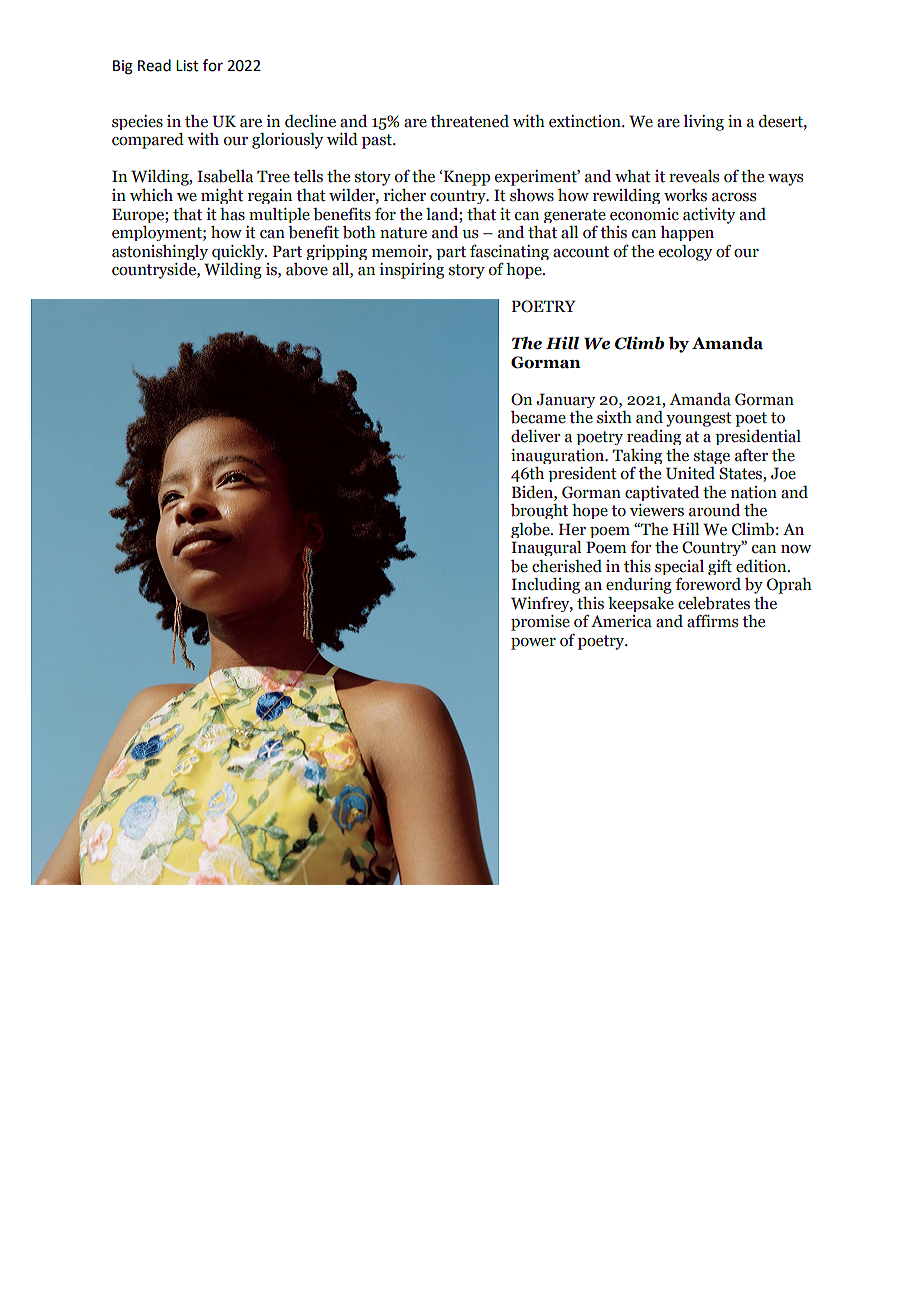 This page has width=924, height=1308. What do you see at coordinates (403, 233) in the page?
I see `nature` at bounding box center [403, 233].
